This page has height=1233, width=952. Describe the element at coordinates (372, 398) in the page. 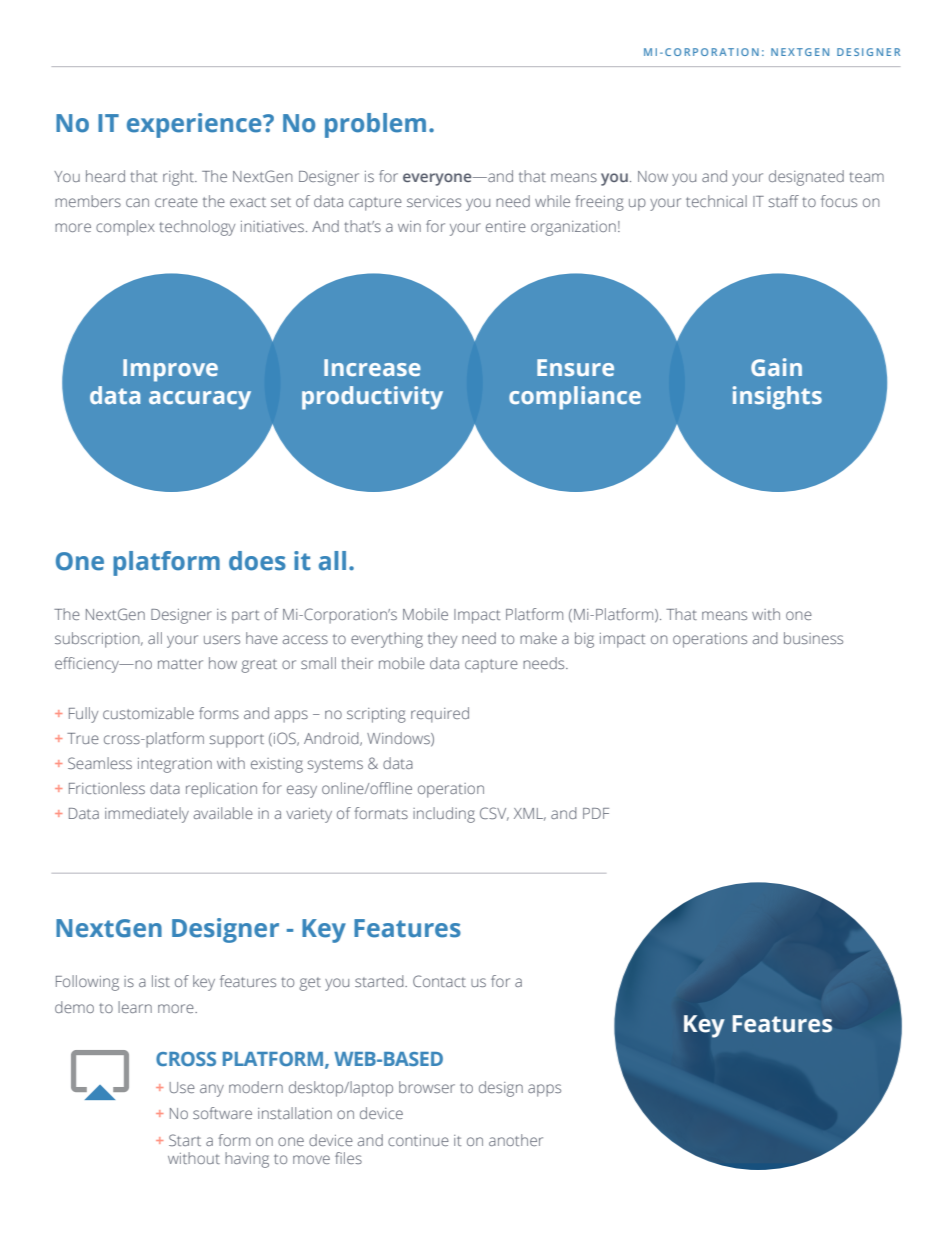

I see `productivity` at that location.
